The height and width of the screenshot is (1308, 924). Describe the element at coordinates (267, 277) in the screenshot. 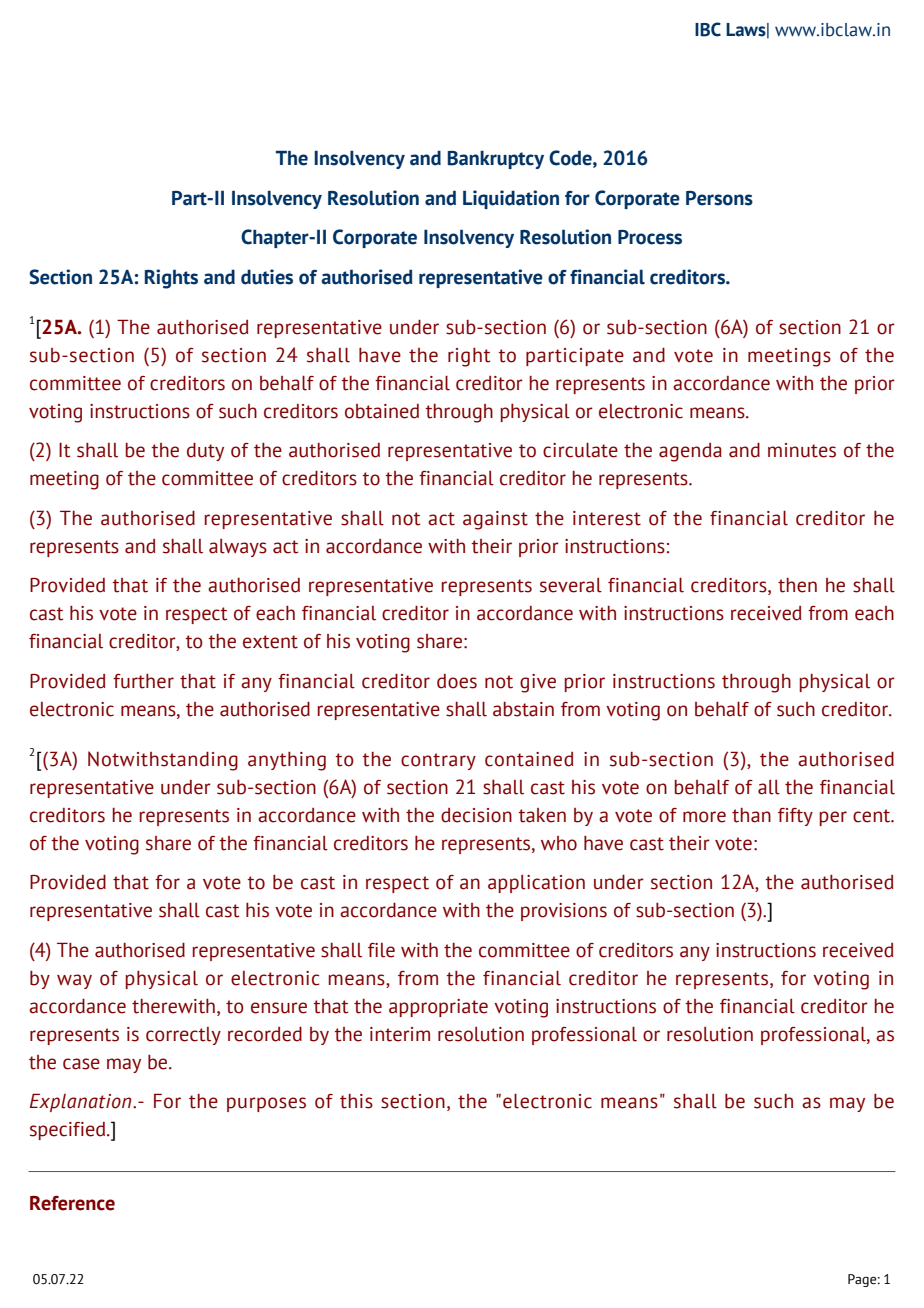

I see `duties` at that location.
